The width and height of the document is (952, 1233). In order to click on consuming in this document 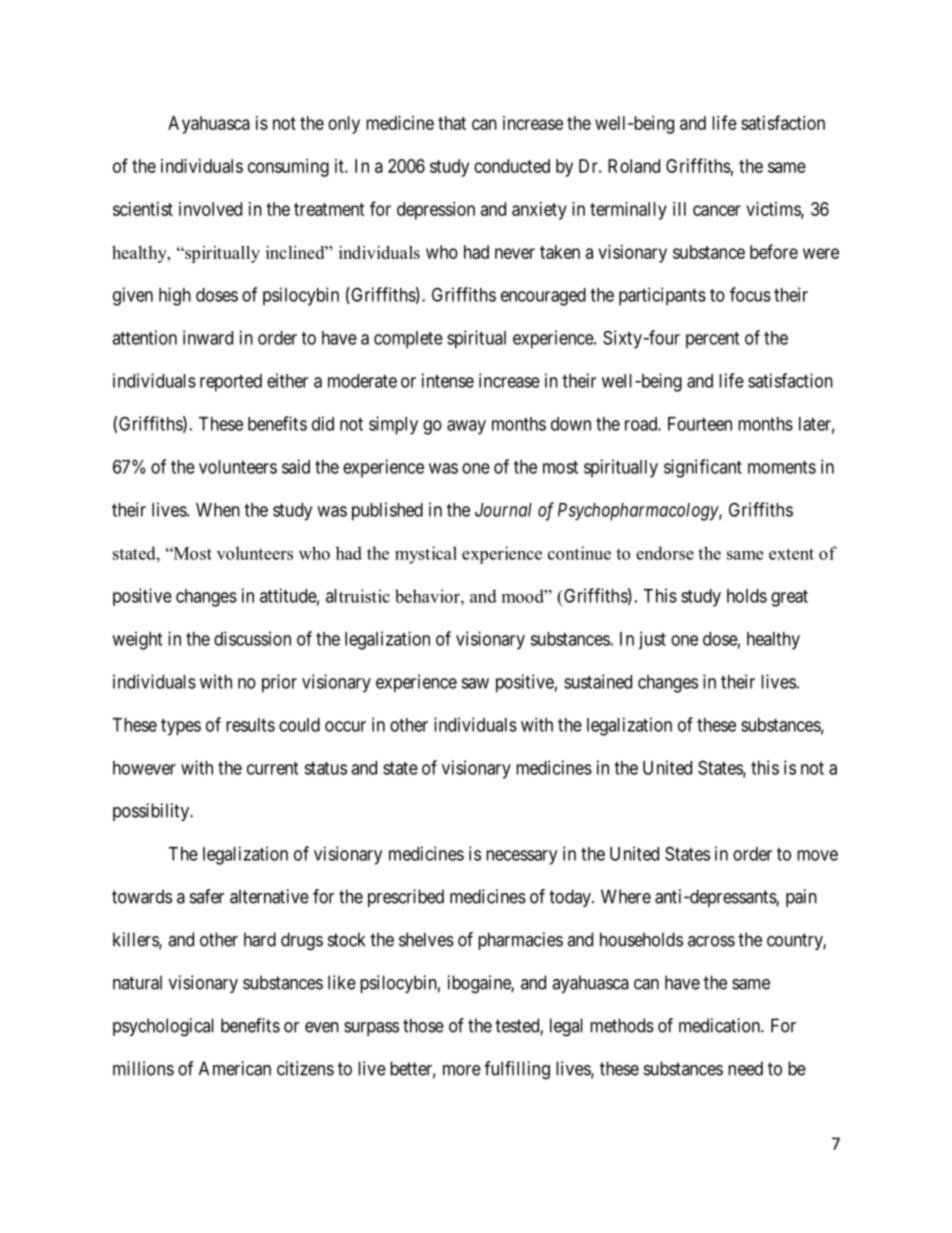, I will do `click(288, 168)`.
